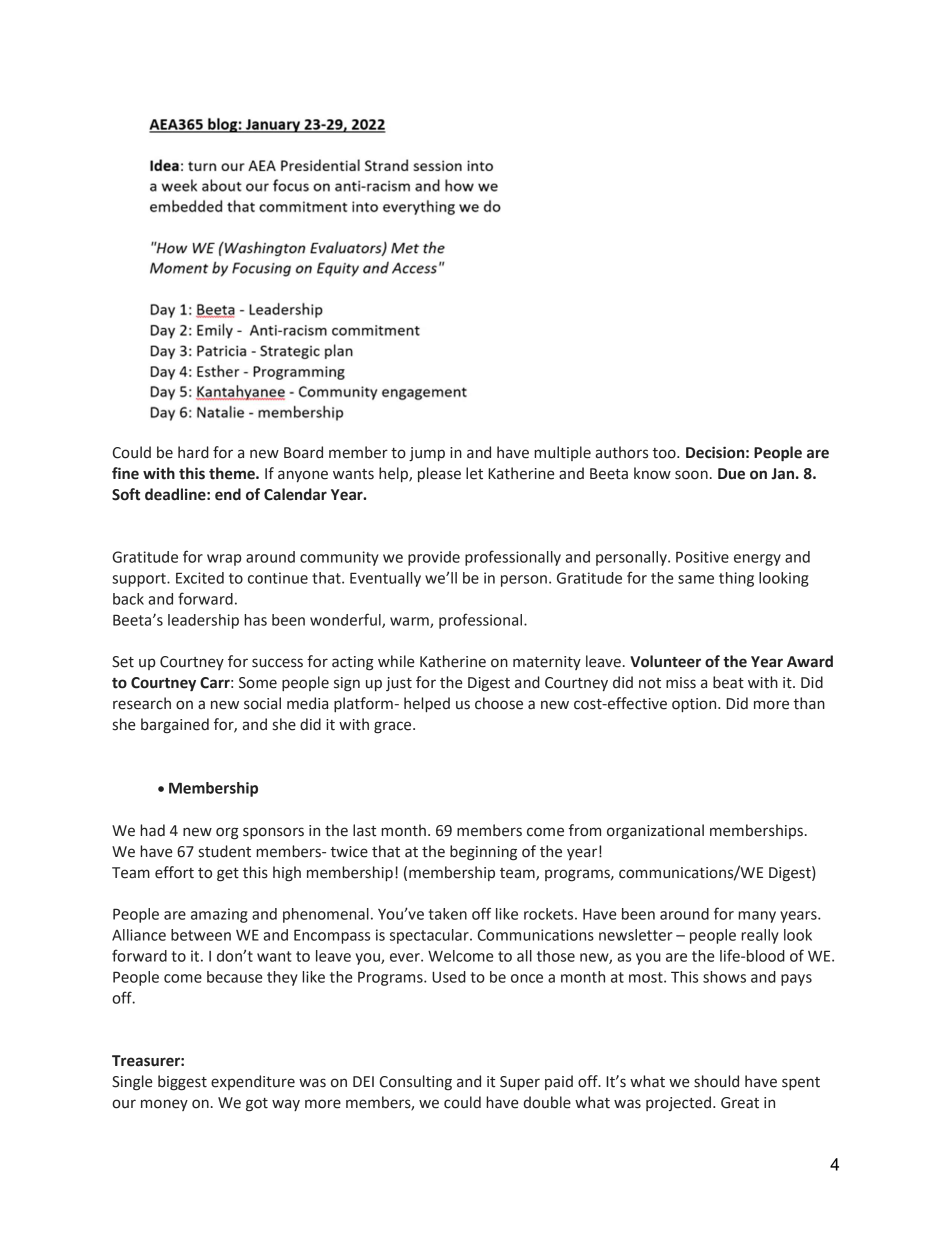  What do you see at coordinates (655, 832) in the page?
I see `organizational` at bounding box center [655, 832].
